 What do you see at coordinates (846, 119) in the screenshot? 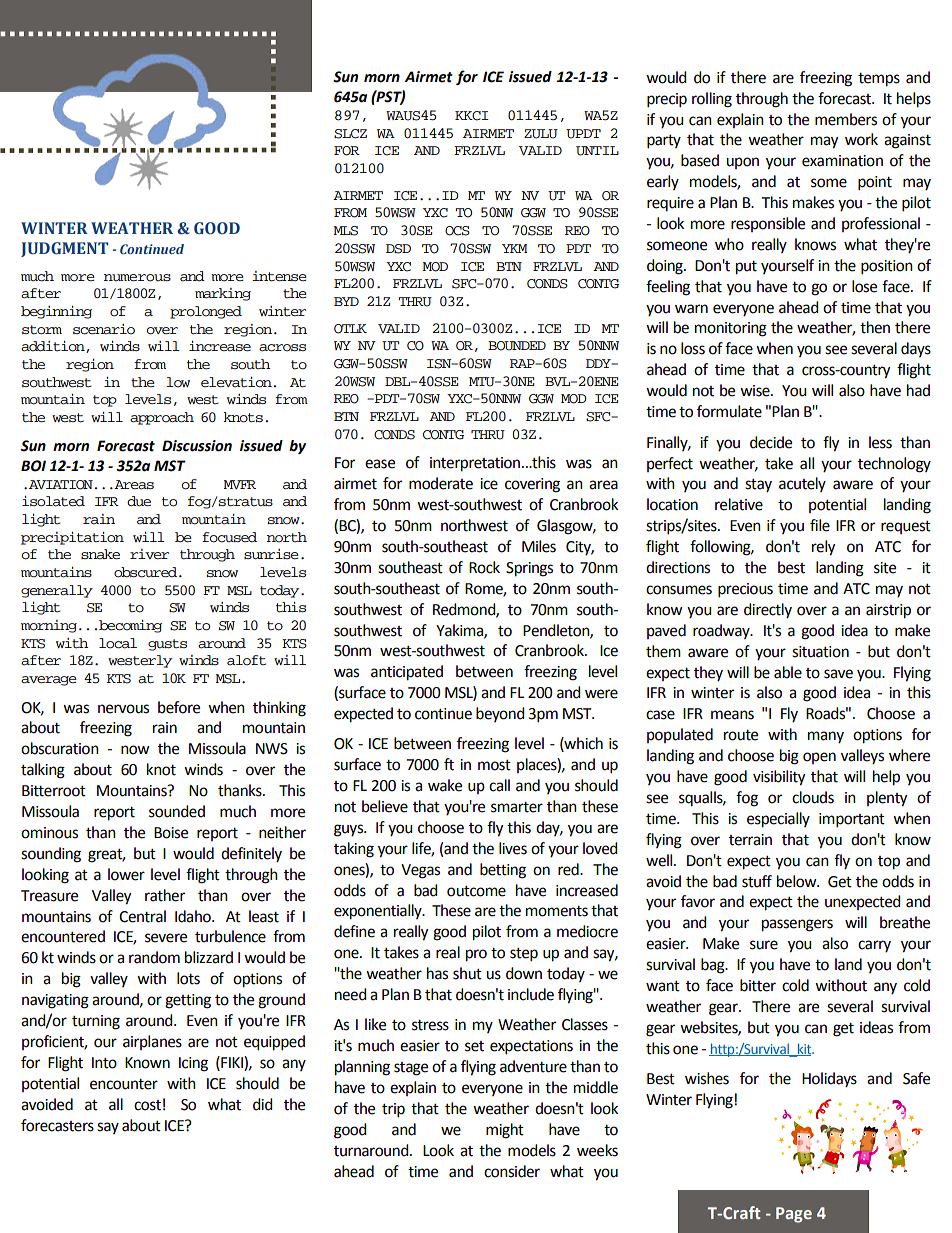
I see `members` at bounding box center [846, 119].
